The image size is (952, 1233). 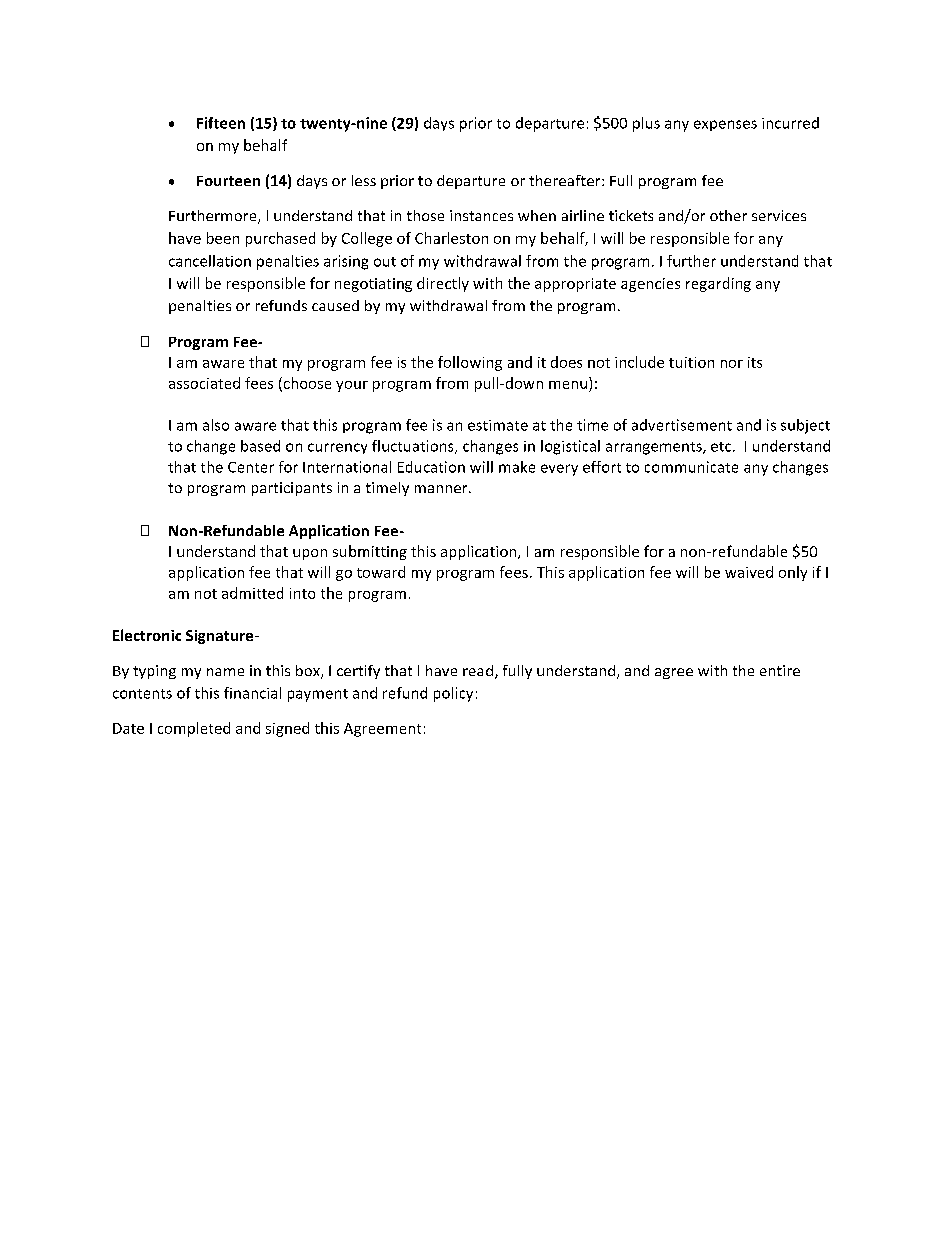 What do you see at coordinates (370, 552) in the page?
I see `submitting` at bounding box center [370, 552].
